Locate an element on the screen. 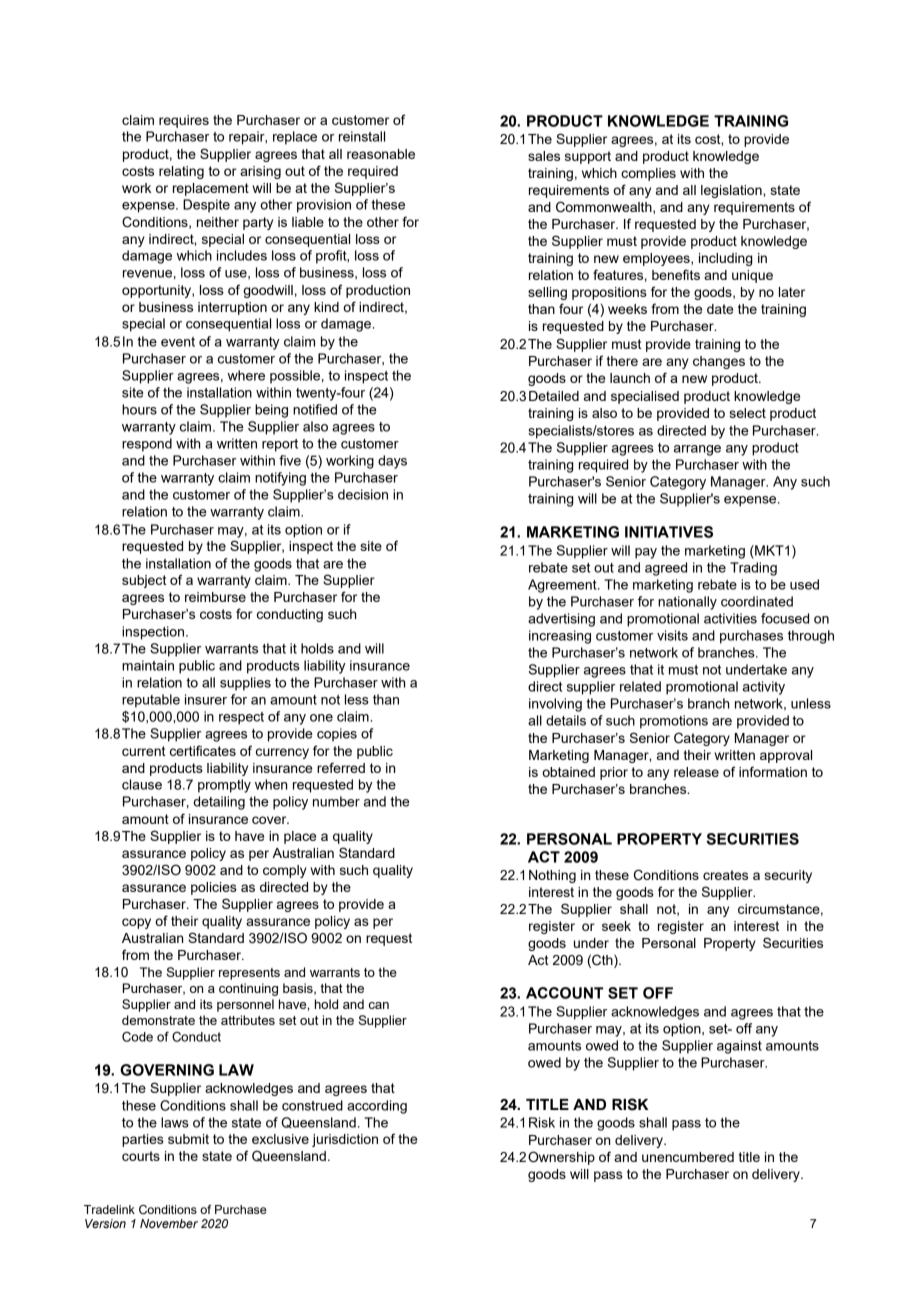  reasonable is located at coordinates (381, 154).
